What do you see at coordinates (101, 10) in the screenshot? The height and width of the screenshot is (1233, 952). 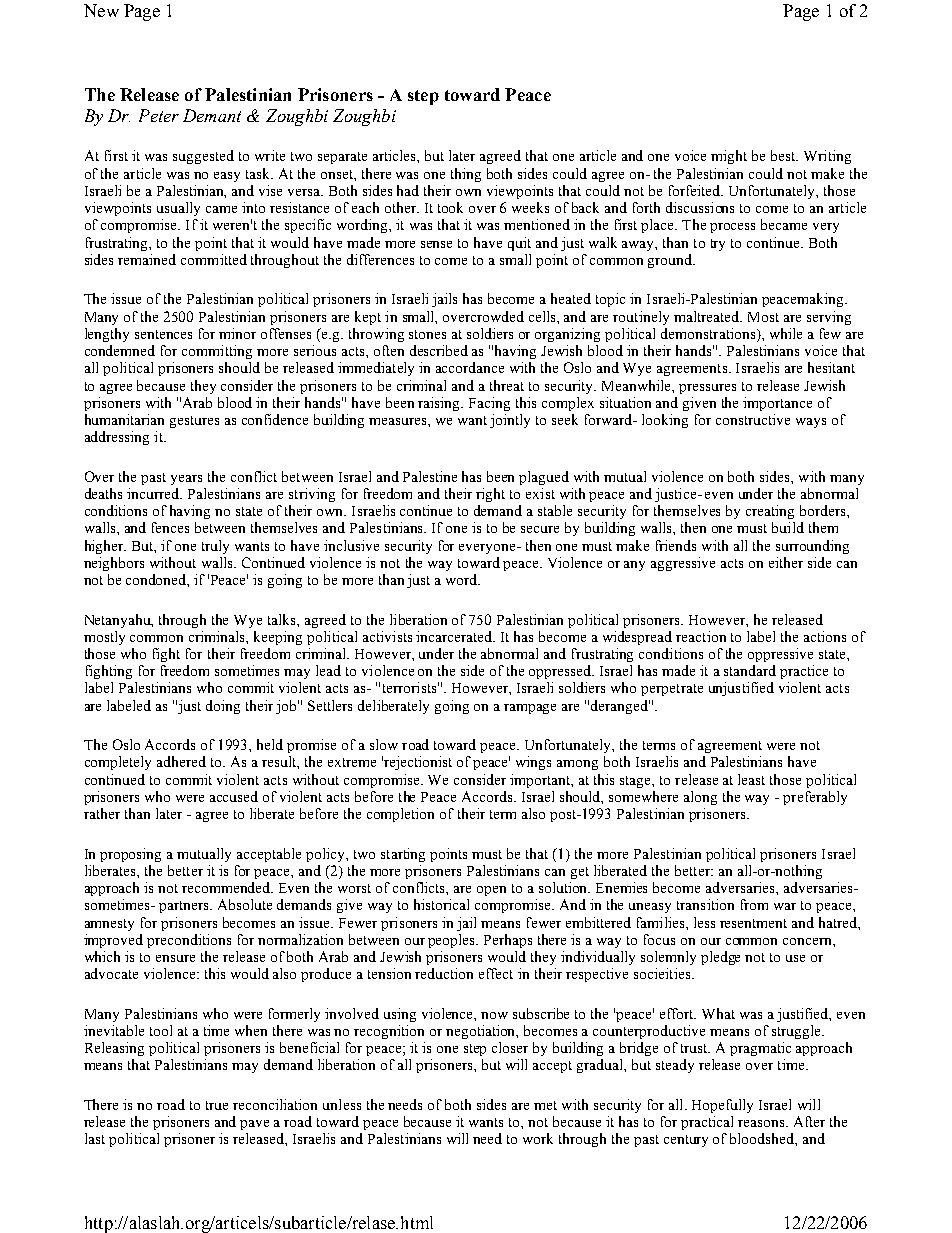 I see `New` at bounding box center [101, 10].
